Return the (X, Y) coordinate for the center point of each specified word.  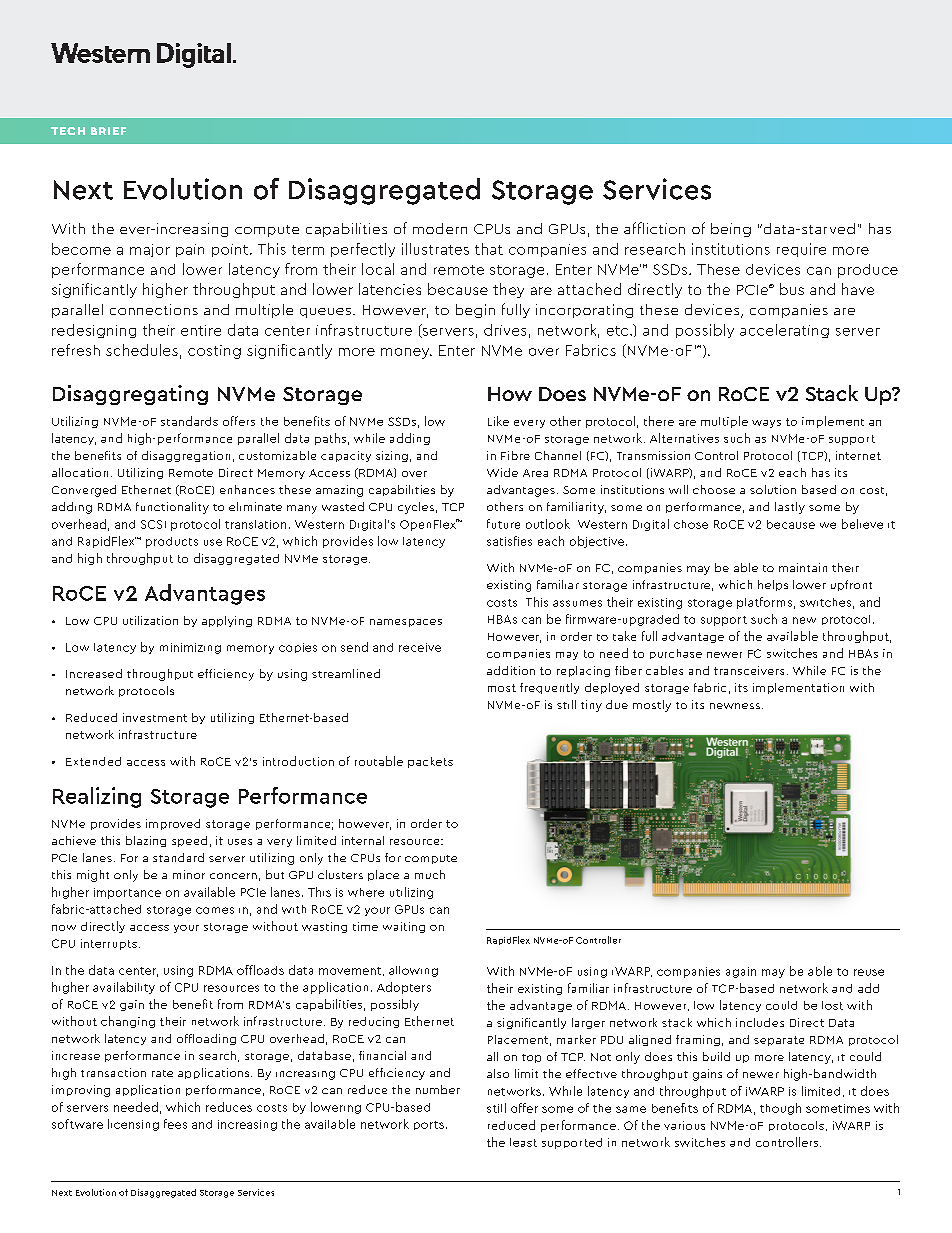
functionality (172, 508)
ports (429, 1125)
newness (735, 706)
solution (773, 489)
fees (175, 1124)
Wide (502, 472)
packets (430, 762)
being (731, 230)
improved (173, 824)
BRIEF (108, 131)
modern (440, 228)
